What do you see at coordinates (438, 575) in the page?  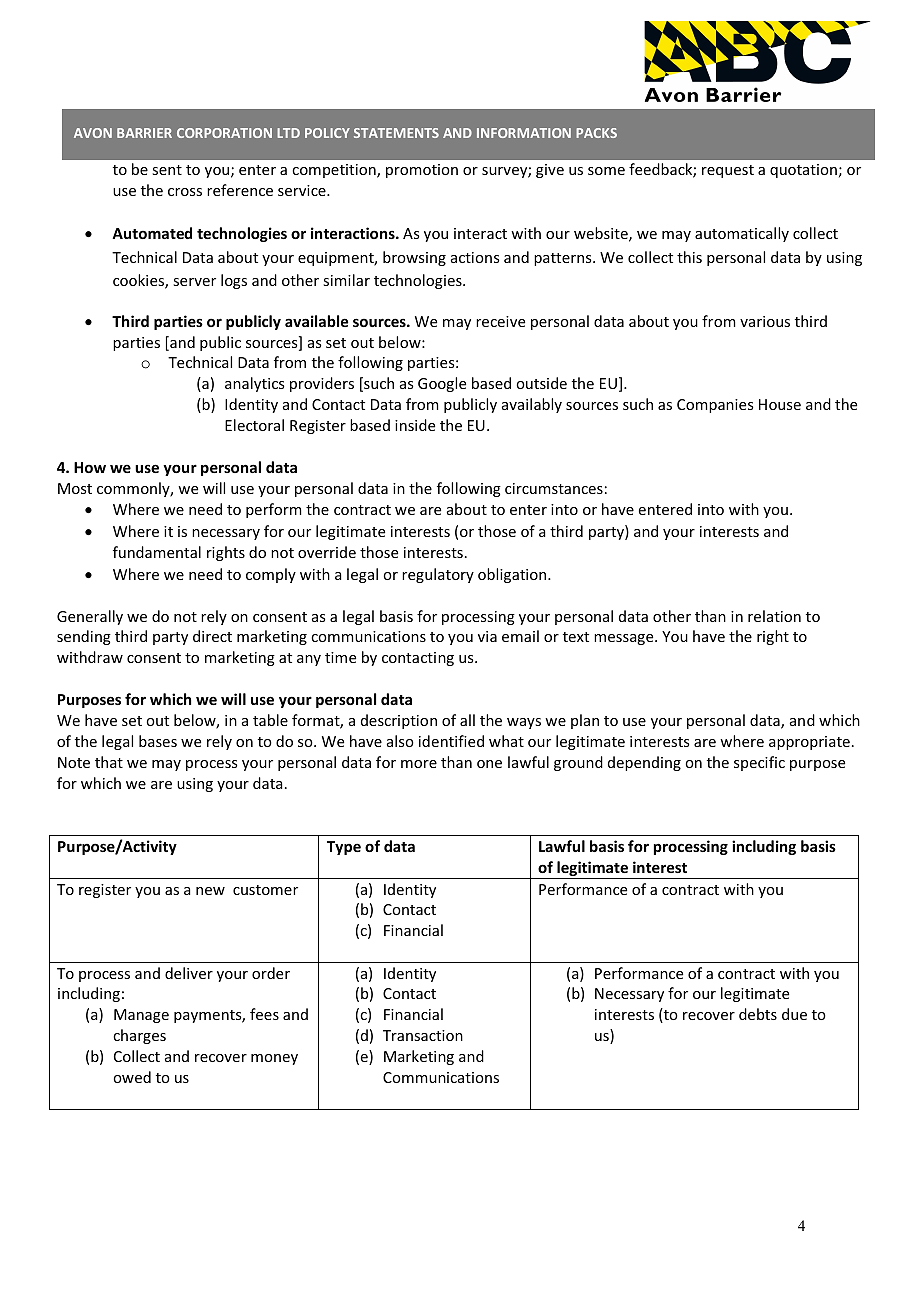 I see `regulatory` at bounding box center [438, 575].
